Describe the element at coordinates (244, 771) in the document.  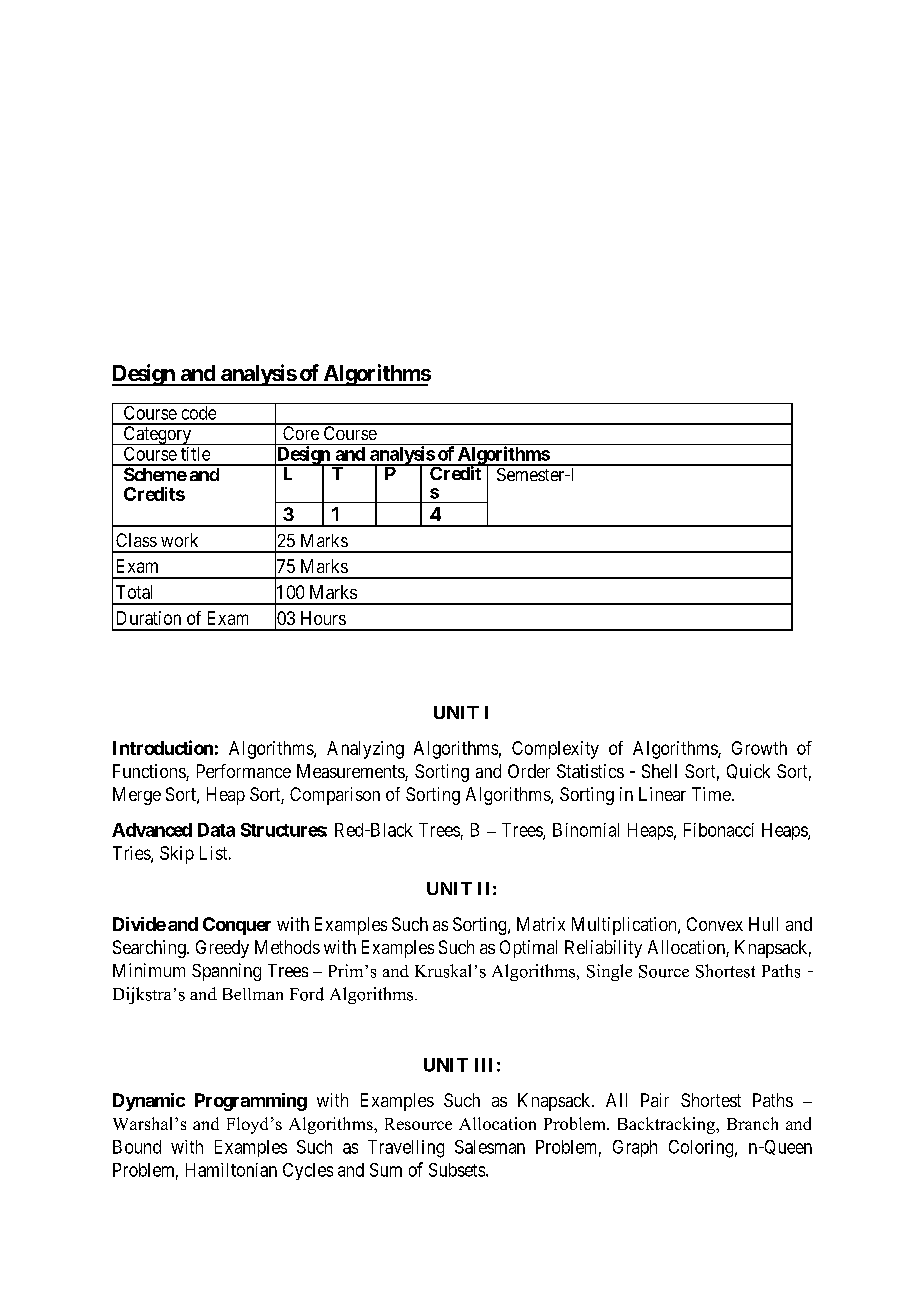
I see `Performance` at that location.
